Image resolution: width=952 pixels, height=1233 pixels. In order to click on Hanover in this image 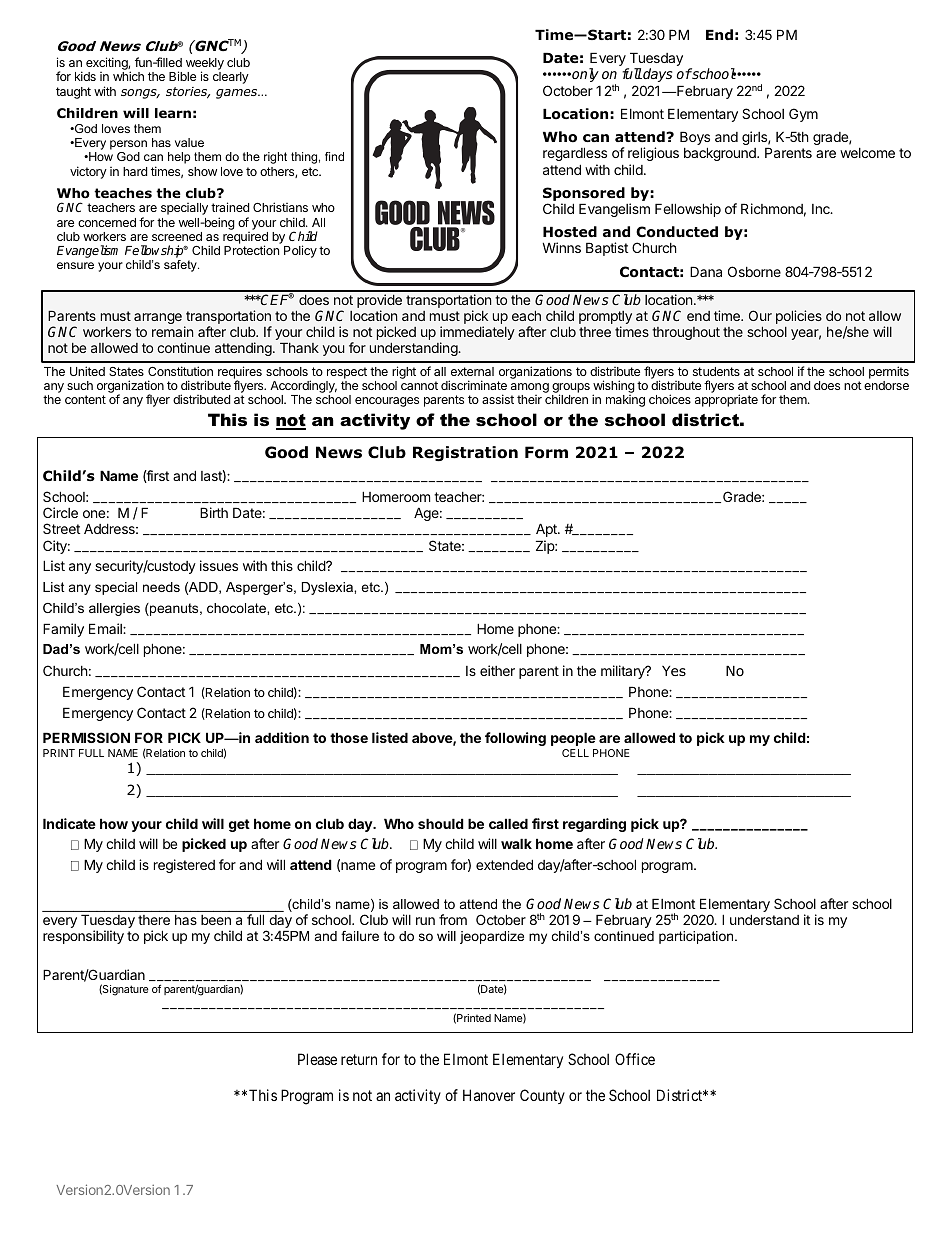, I will do `click(489, 1095)`.
